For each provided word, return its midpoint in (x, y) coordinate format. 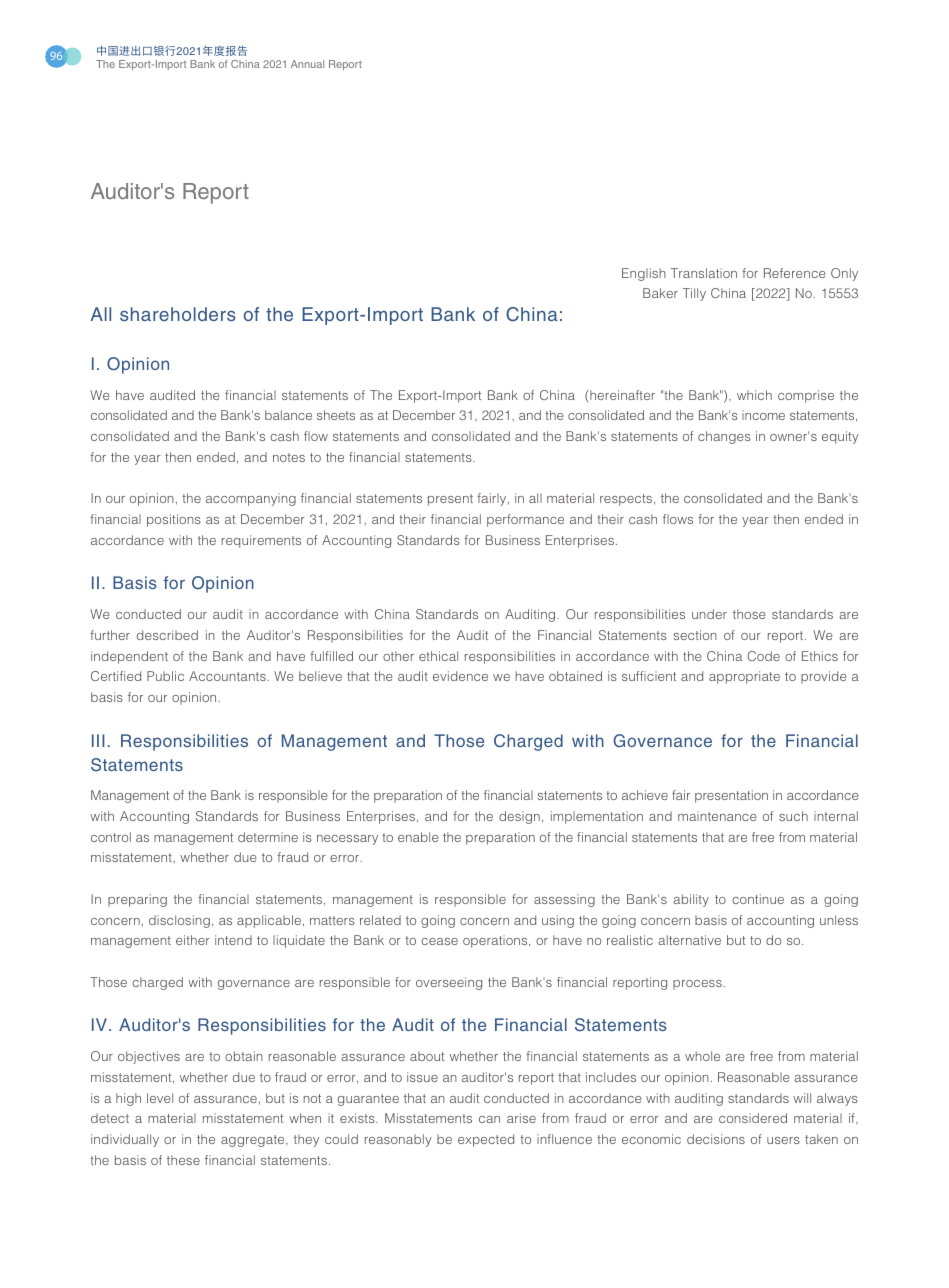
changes (724, 437)
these (183, 1160)
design (519, 817)
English (644, 274)
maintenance (717, 816)
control (111, 837)
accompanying (251, 499)
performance (525, 520)
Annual (307, 64)
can (489, 1119)
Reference (795, 273)
